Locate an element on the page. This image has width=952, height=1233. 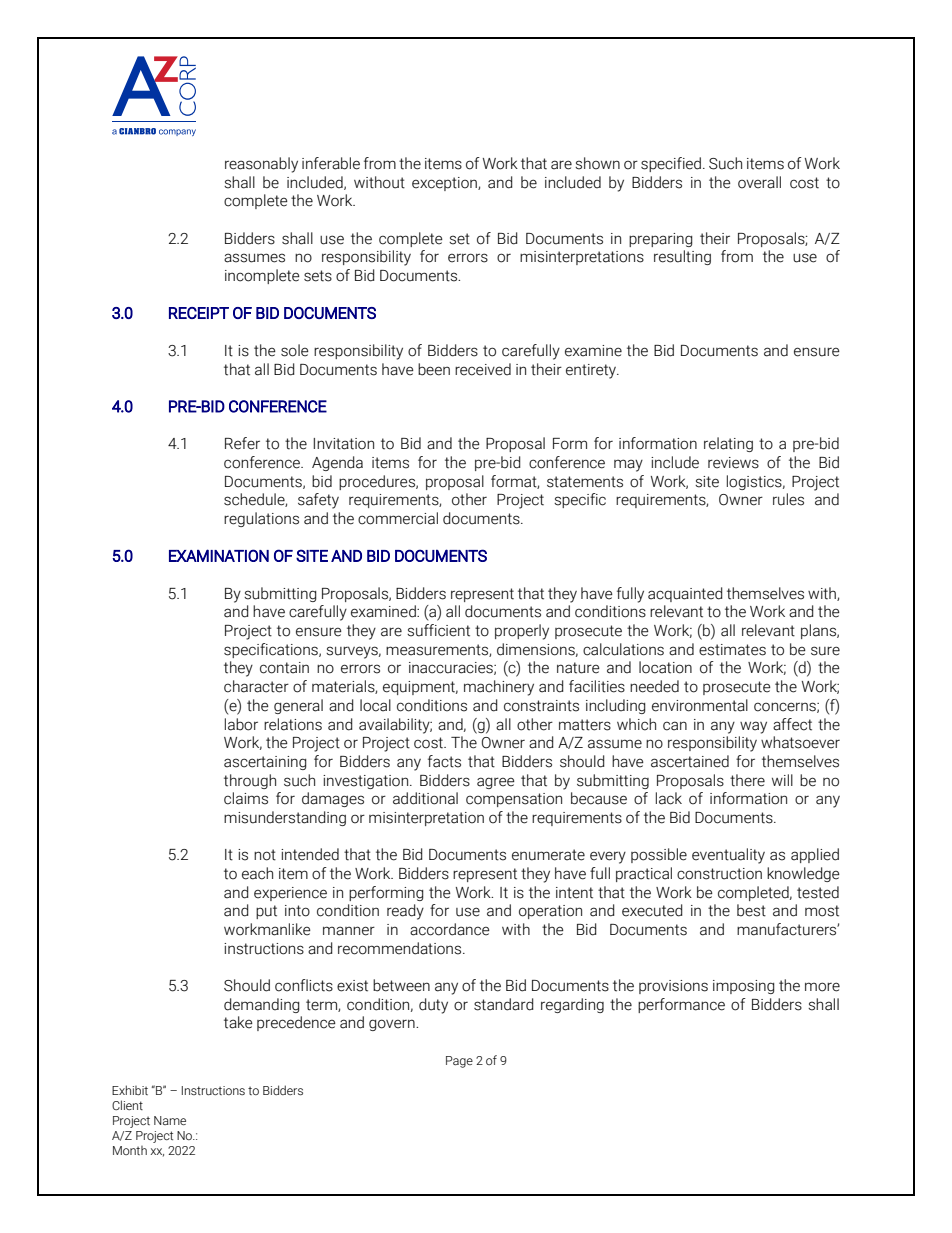
claims is located at coordinates (246, 798).
